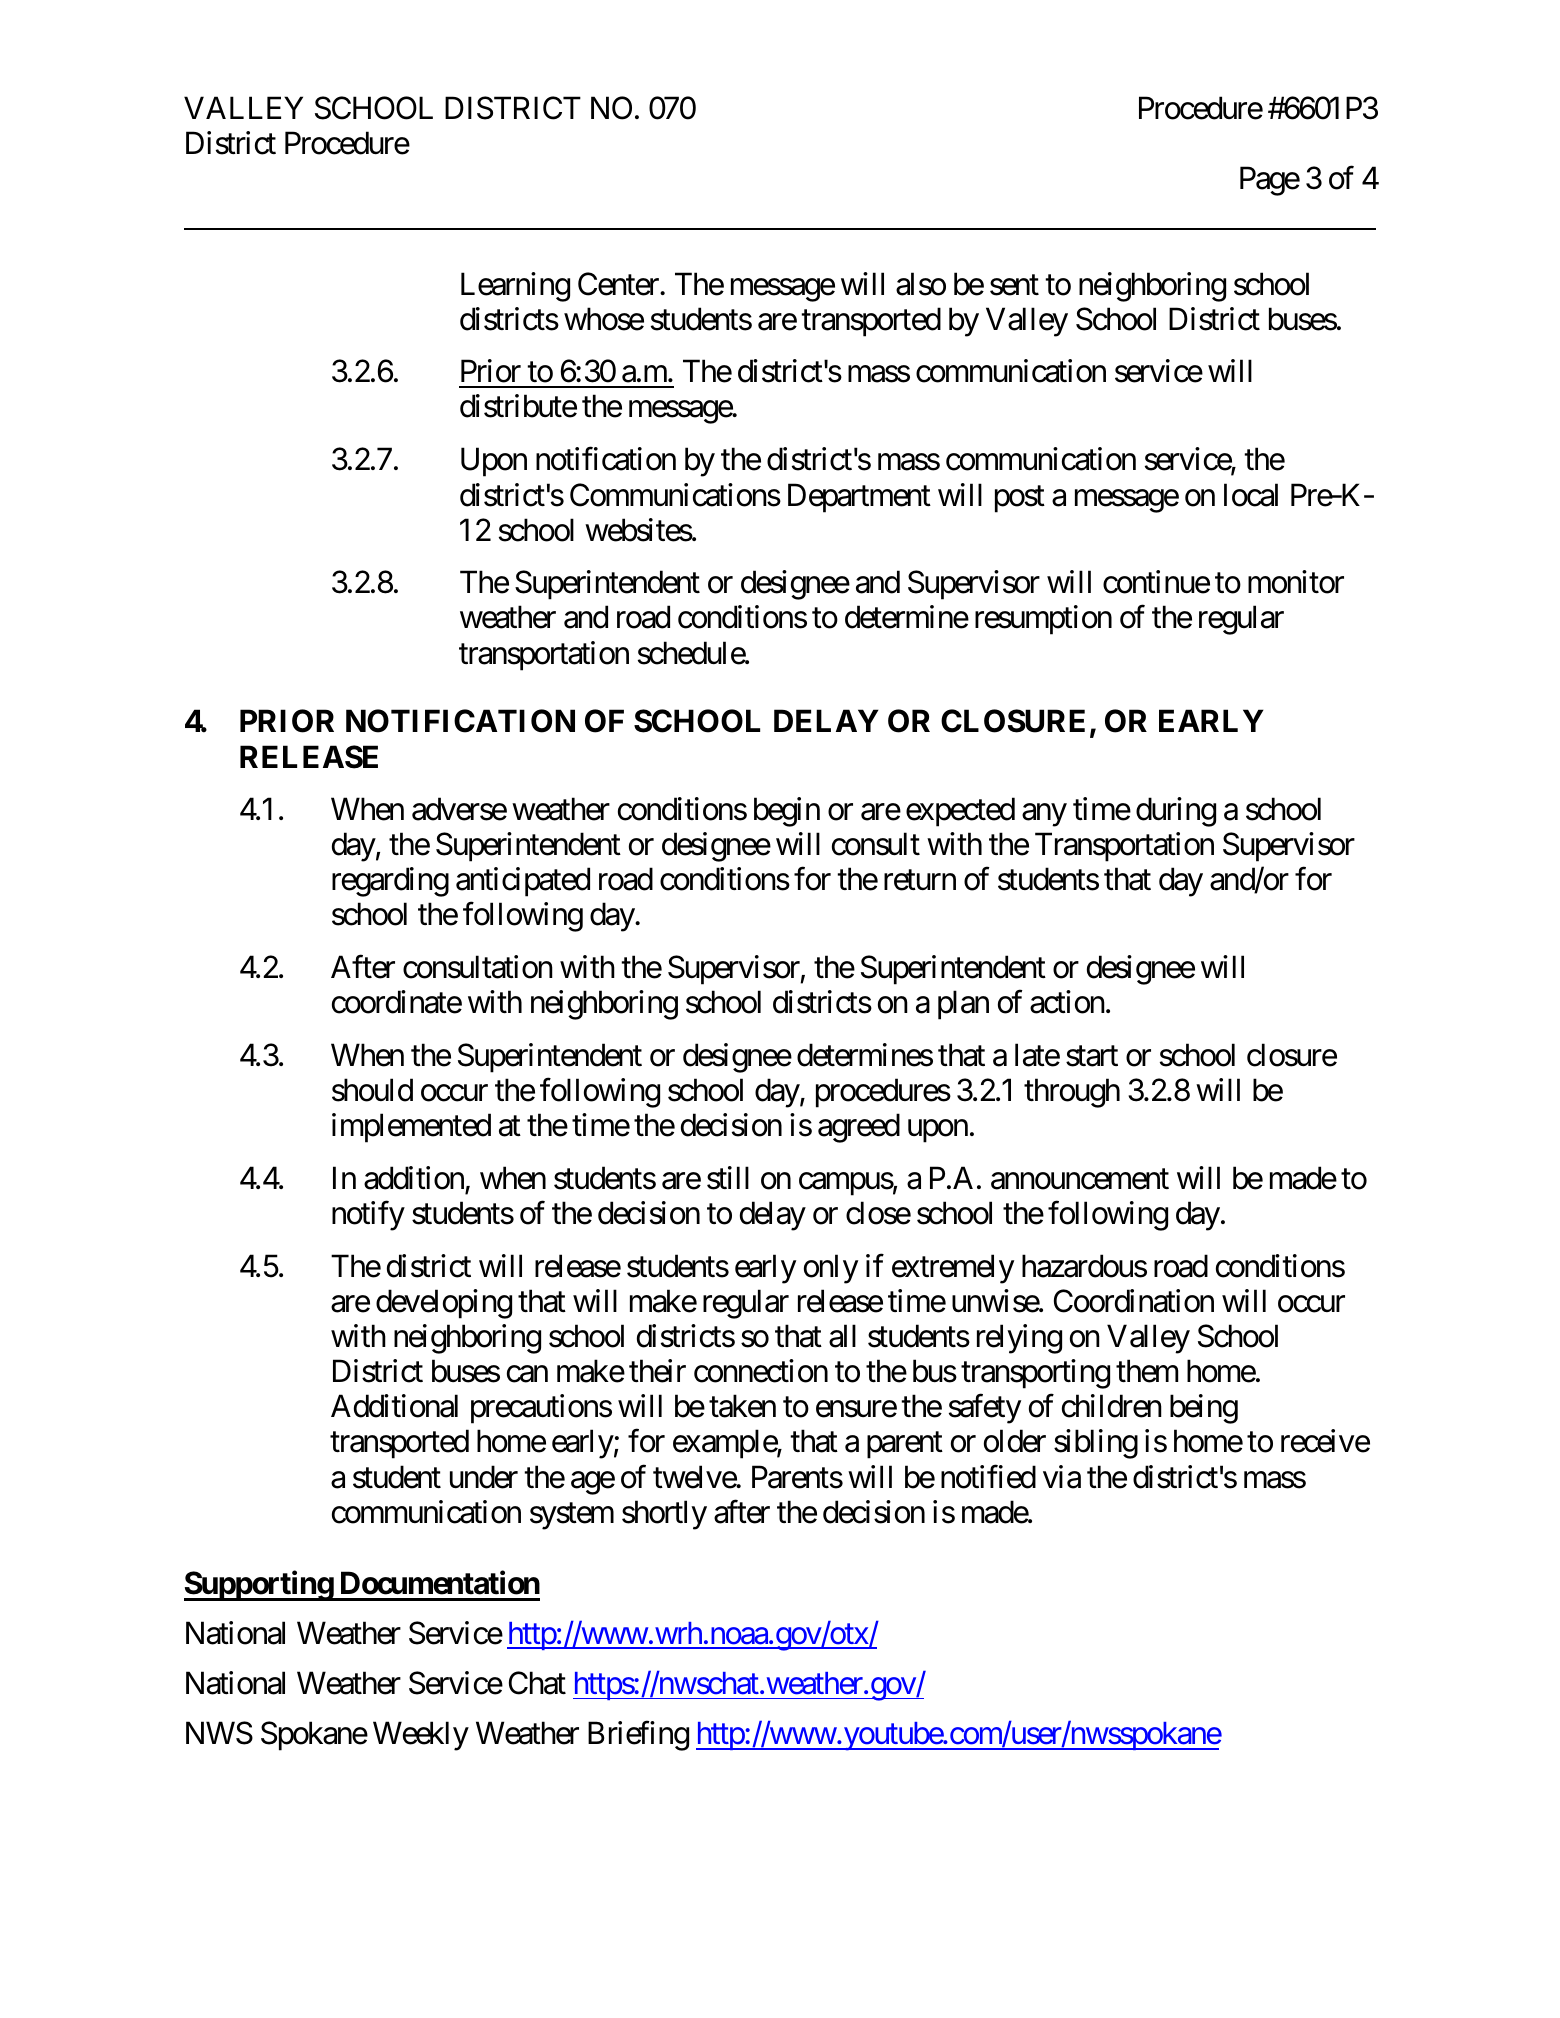 This screenshot has height=2018, width=1560. I want to click on plan, so click(963, 1005).
